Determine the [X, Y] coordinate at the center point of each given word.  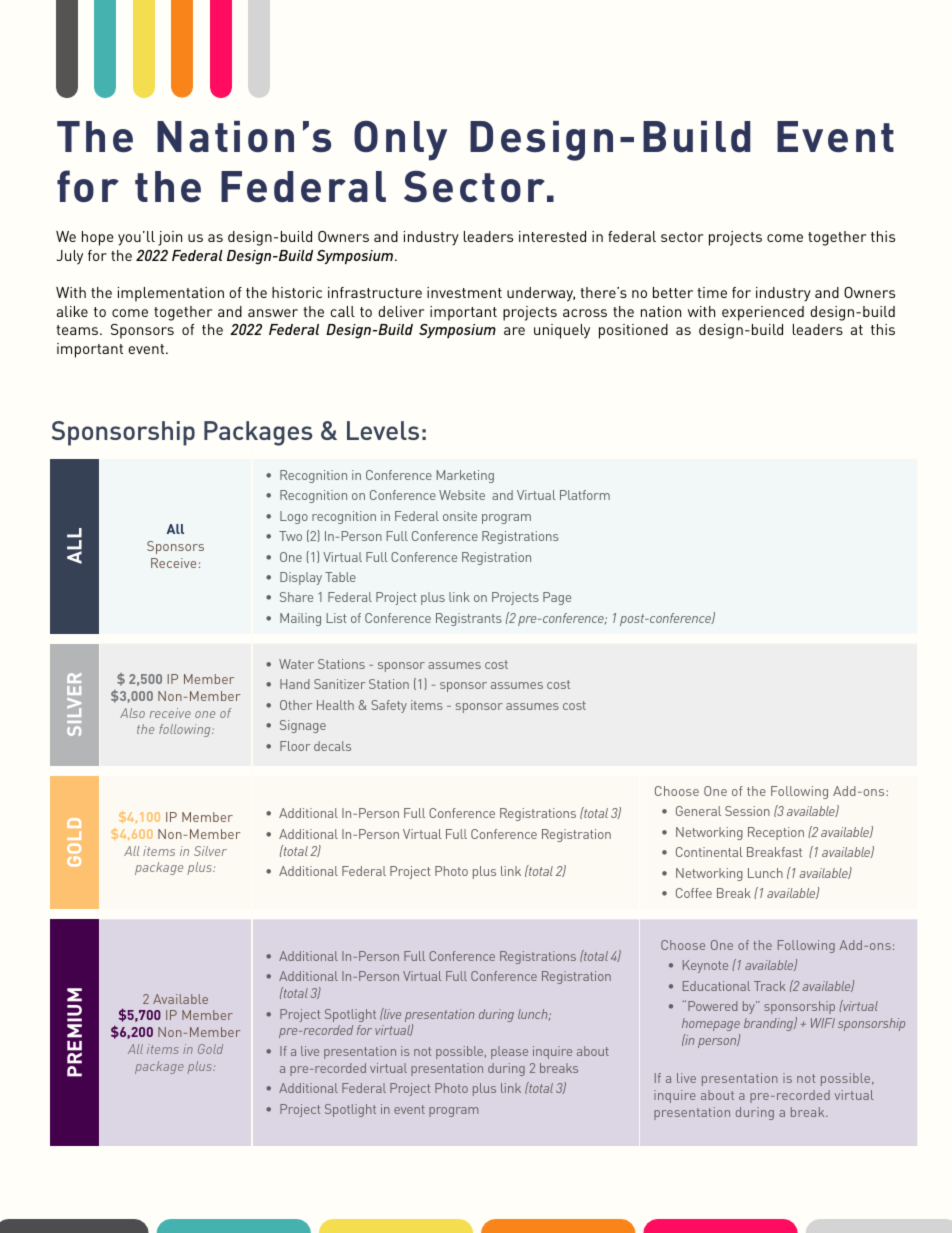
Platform [585, 495]
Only [400, 140]
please [509, 1052]
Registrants [469, 619]
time [712, 292]
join [170, 238]
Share [296, 597]
